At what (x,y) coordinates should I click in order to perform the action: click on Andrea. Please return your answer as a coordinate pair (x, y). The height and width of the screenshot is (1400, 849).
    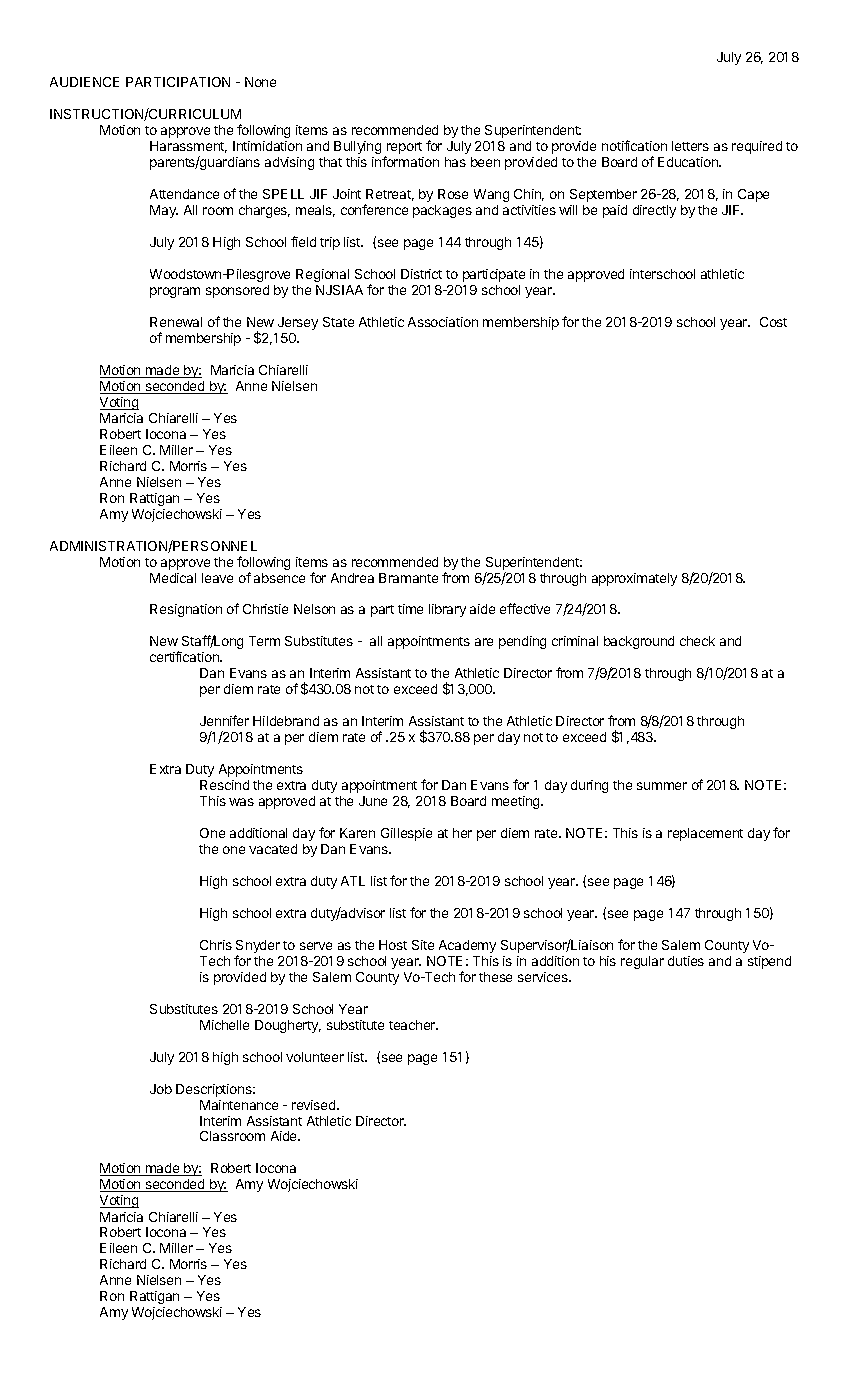
    Looking at the image, I should click on (352, 578).
